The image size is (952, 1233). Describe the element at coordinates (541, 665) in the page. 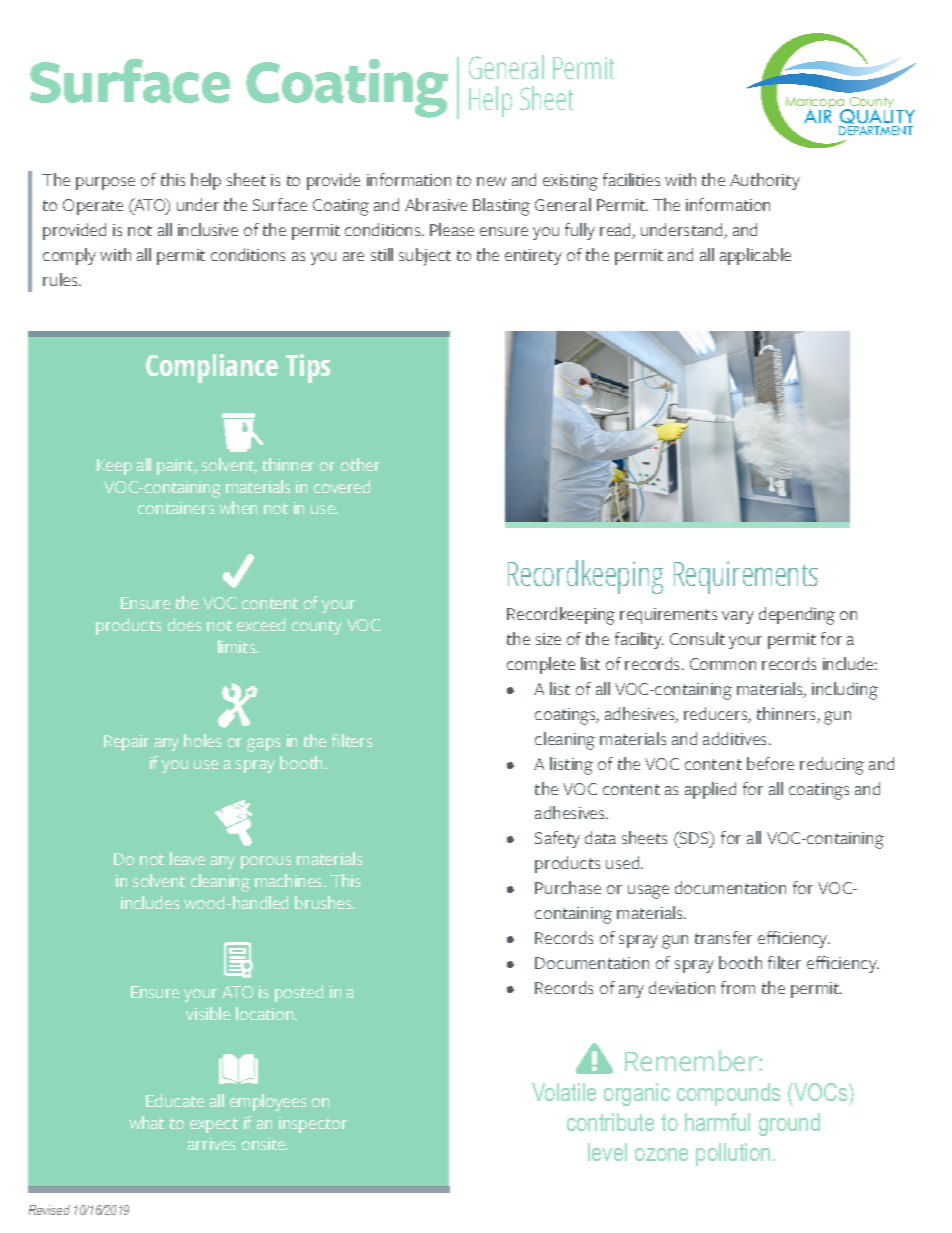

I see `complete` at that location.
